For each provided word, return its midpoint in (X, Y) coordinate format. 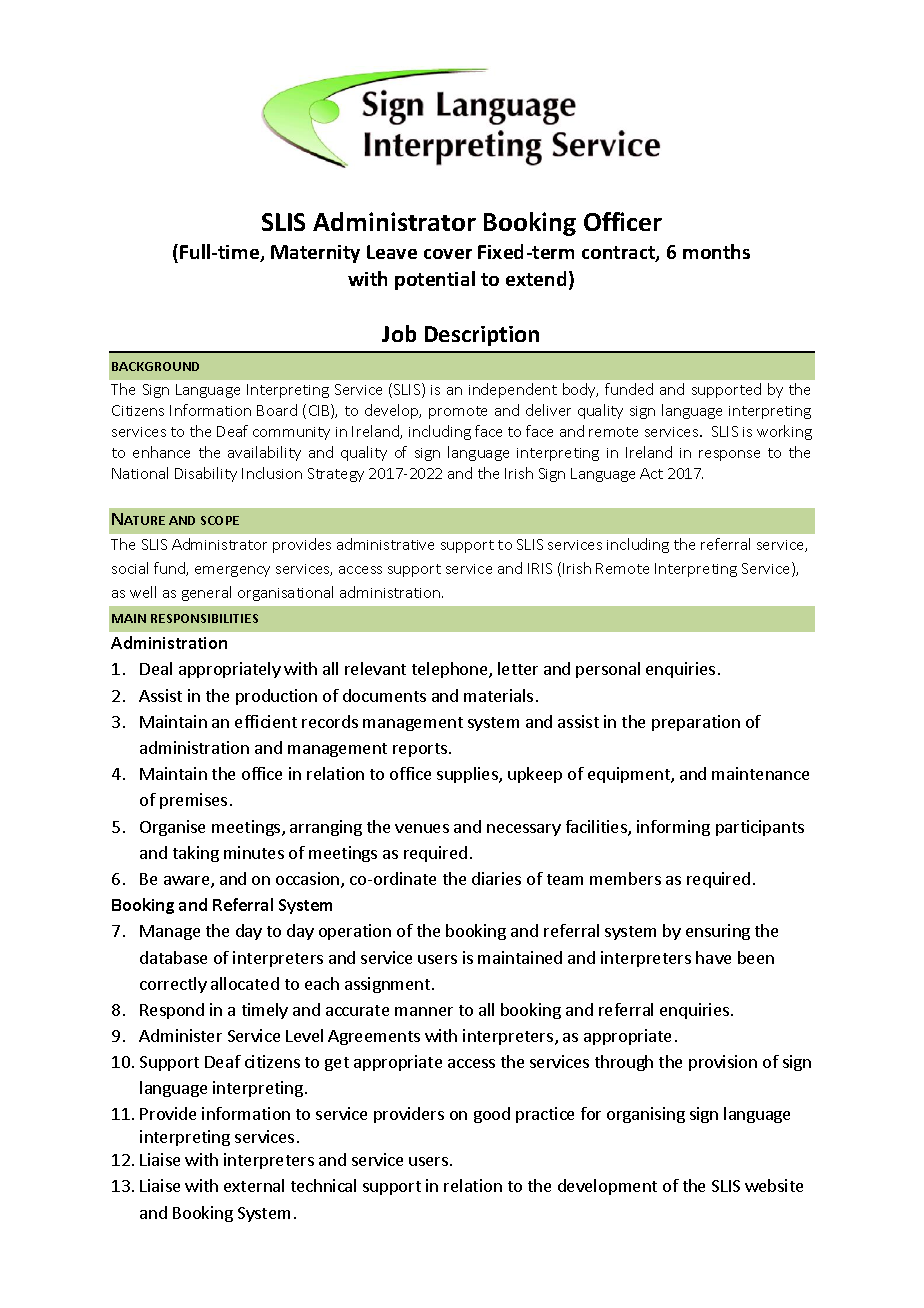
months (716, 251)
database (173, 957)
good (492, 1115)
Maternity (315, 254)
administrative (385, 544)
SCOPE (220, 520)
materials (498, 695)
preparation (696, 723)
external (254, 1185)
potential (435, 280)
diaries (496, 878)
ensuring (718, 932)
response (729, 455)
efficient (266, 721)
